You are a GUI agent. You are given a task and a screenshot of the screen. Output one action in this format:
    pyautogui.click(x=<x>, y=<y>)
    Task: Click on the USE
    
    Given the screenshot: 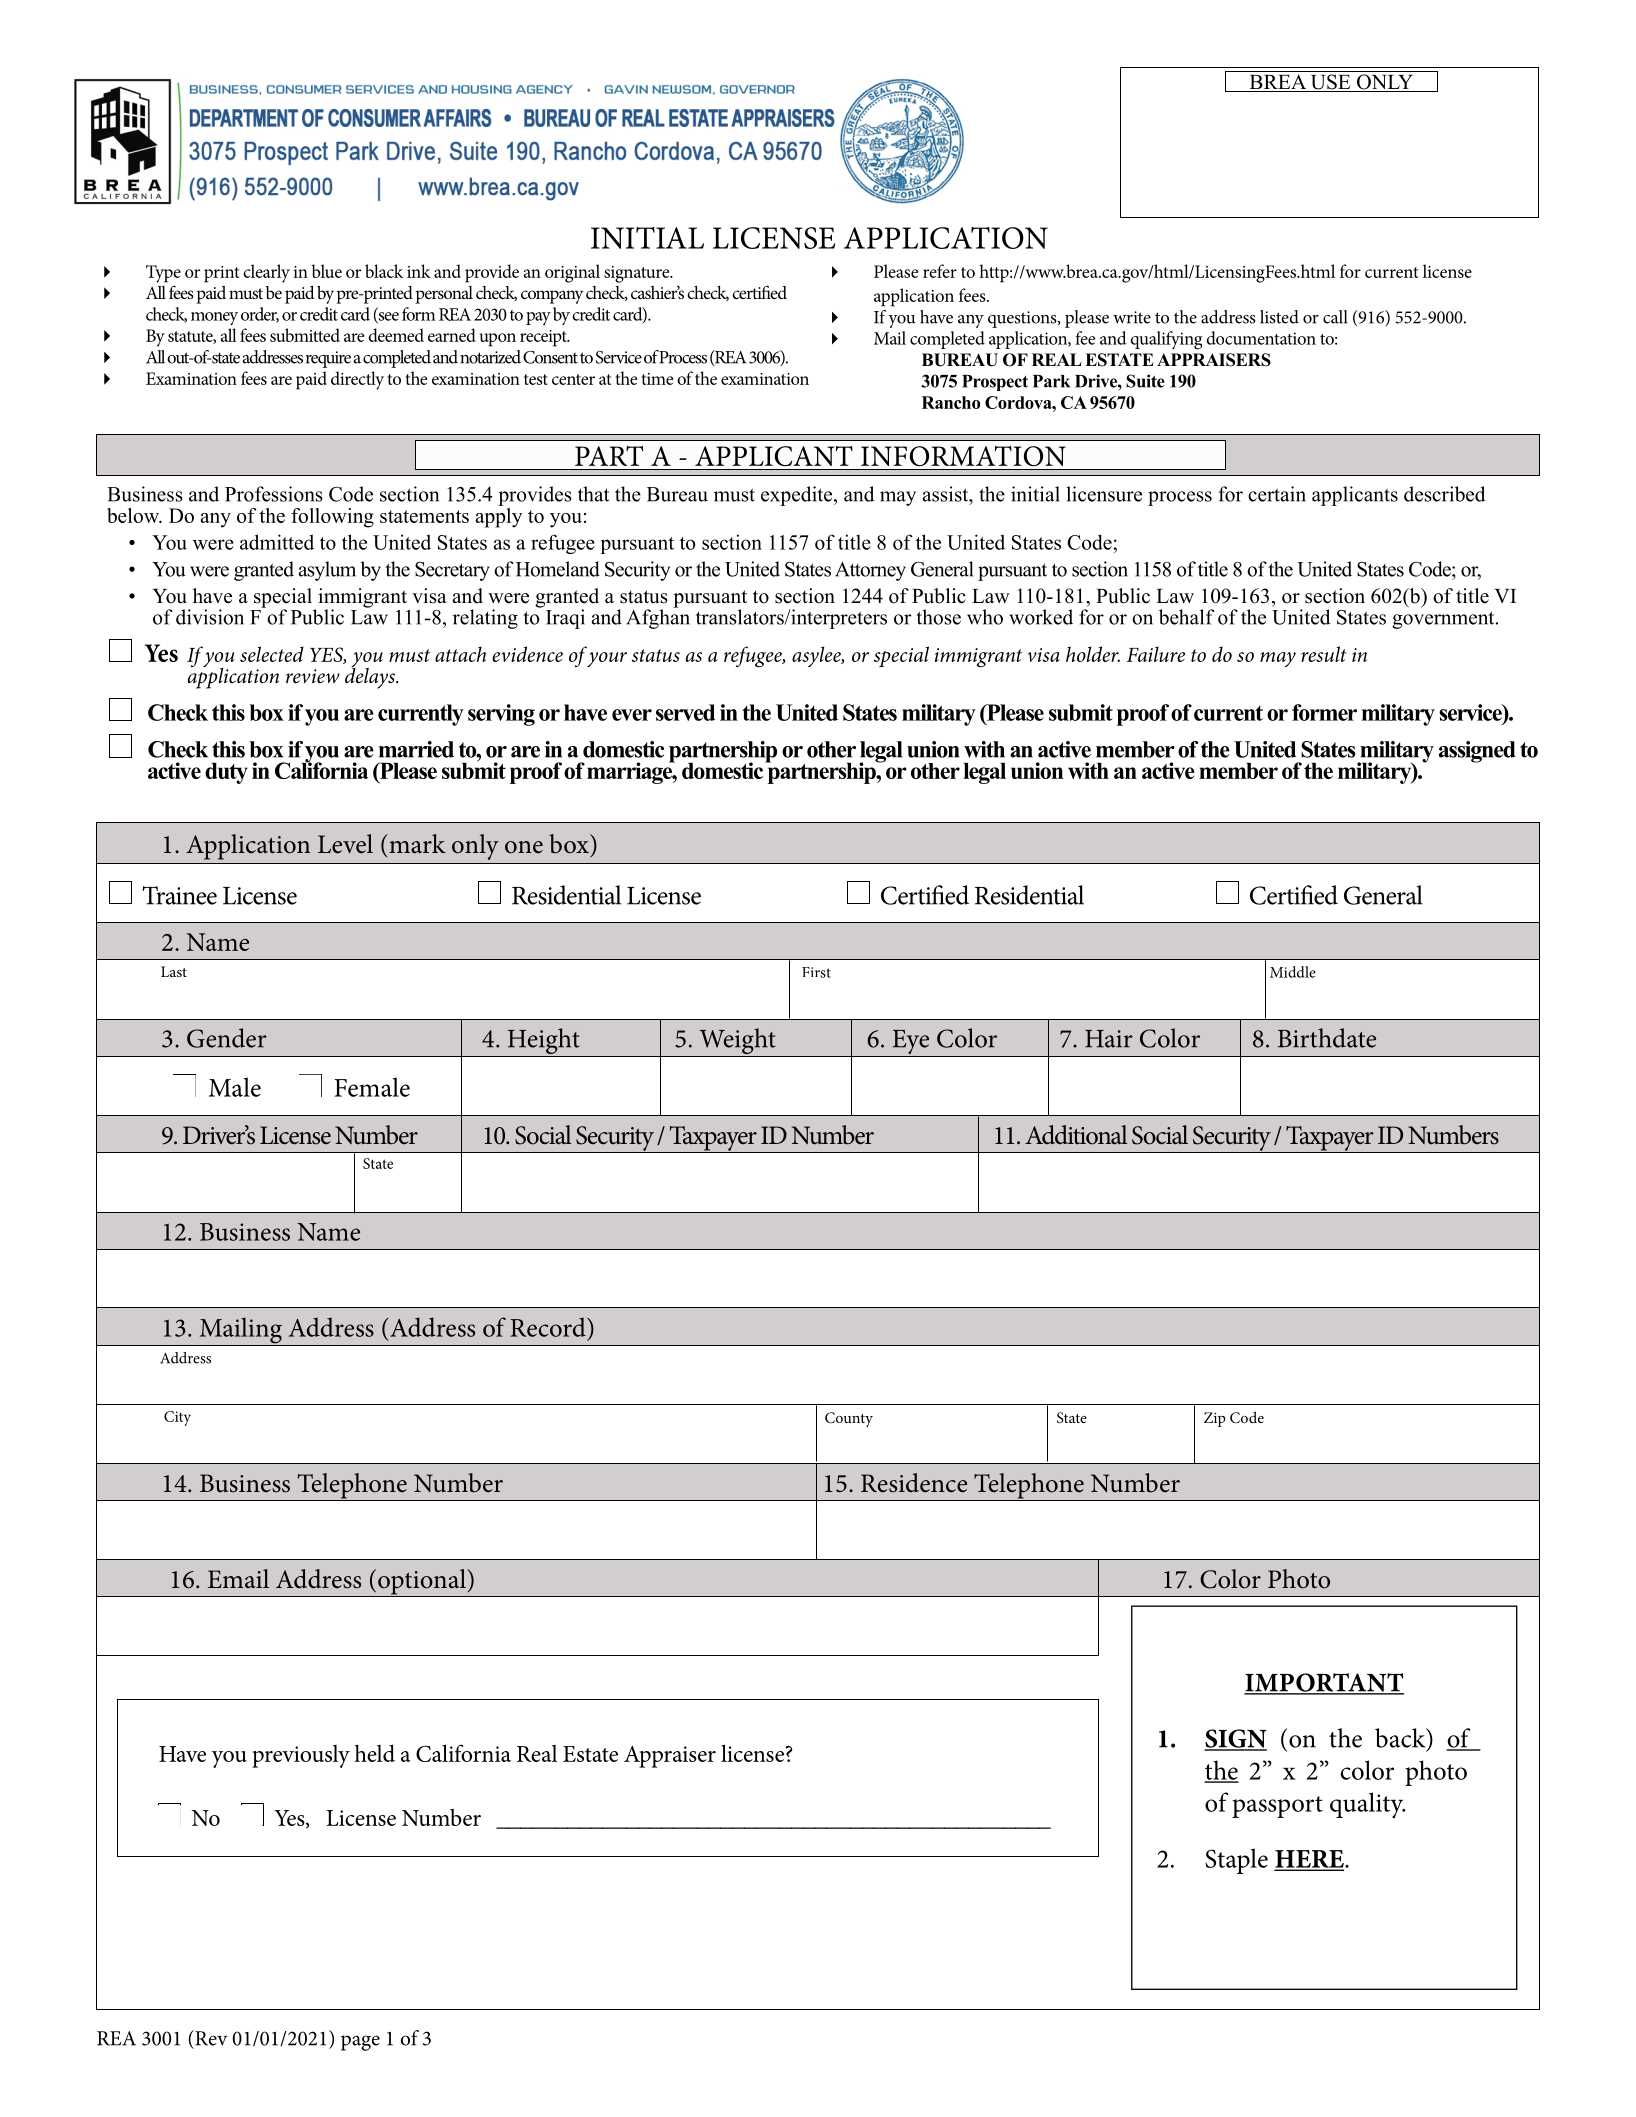 What is the action you would take?
    pyautogui.click(x=1330, y=83)
